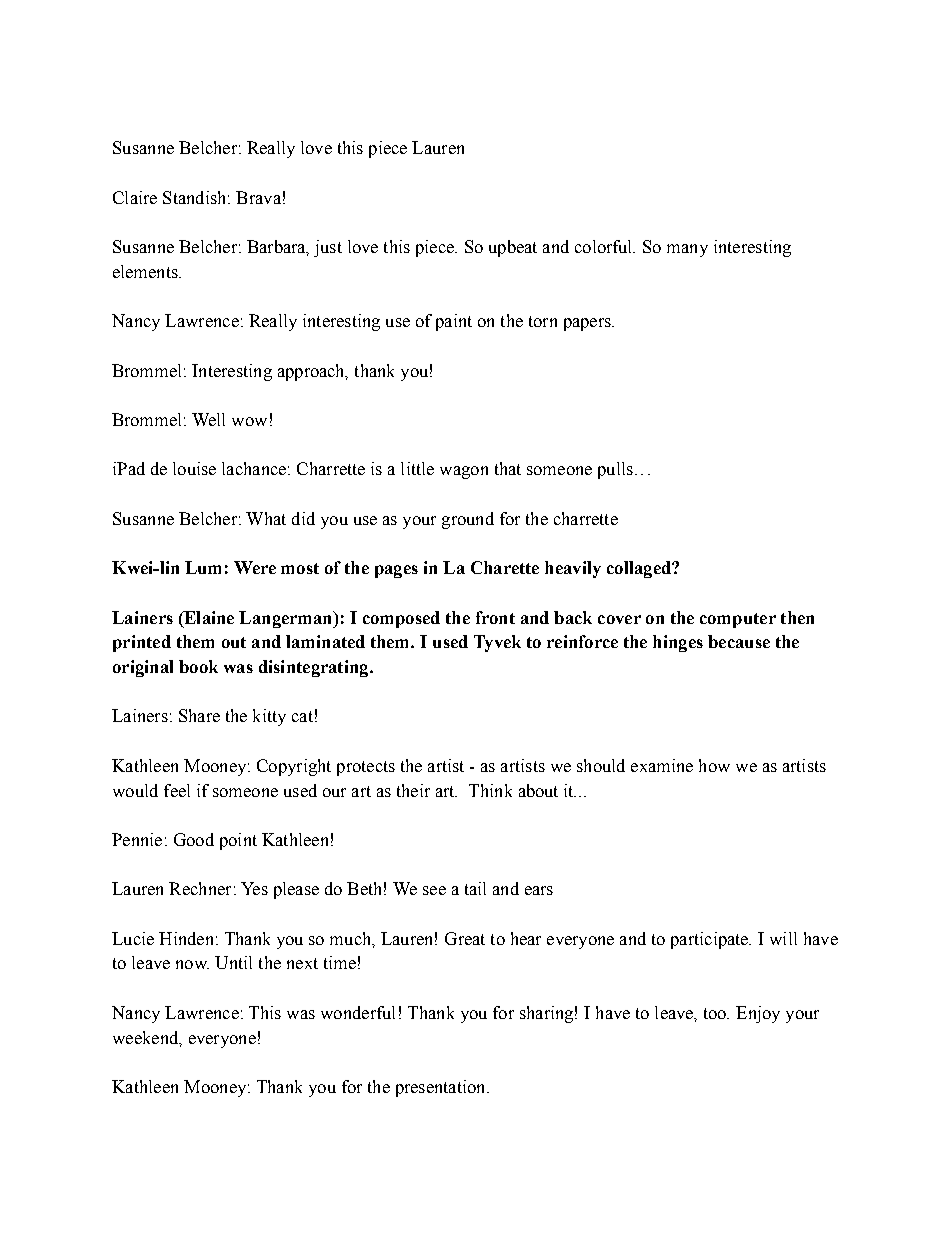 This screenshot has height=1233, width=952. I want to click on pulls, so click(615, 470).
